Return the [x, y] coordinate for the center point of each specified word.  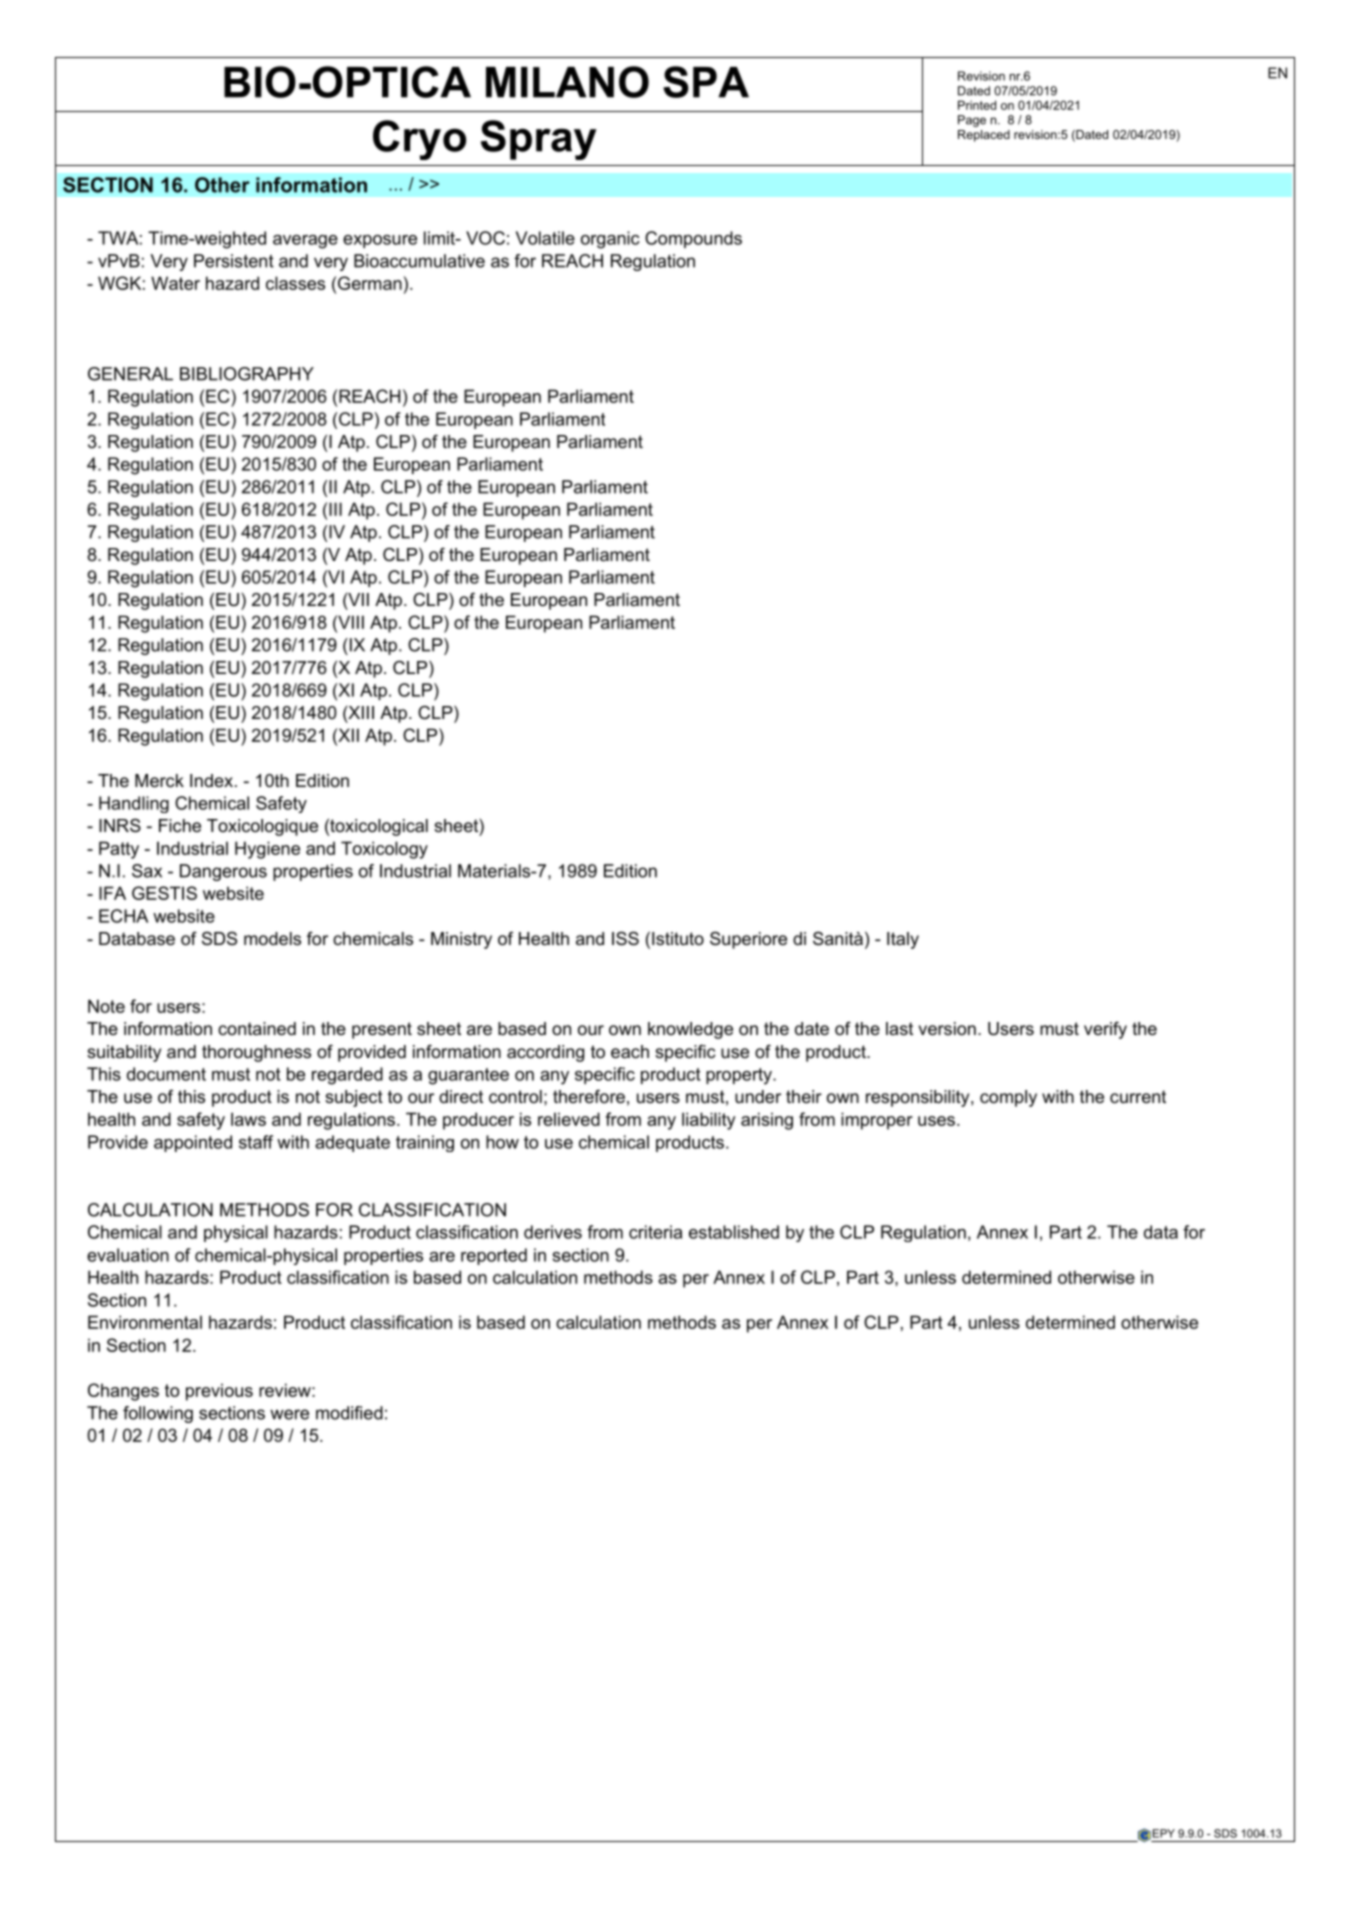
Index [213, 780]
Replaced [984, 136]
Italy [903, 940]
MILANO [567, 82]
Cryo [419, 140]
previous [219, 1392]
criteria [655, 1232]
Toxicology [384, 850]
